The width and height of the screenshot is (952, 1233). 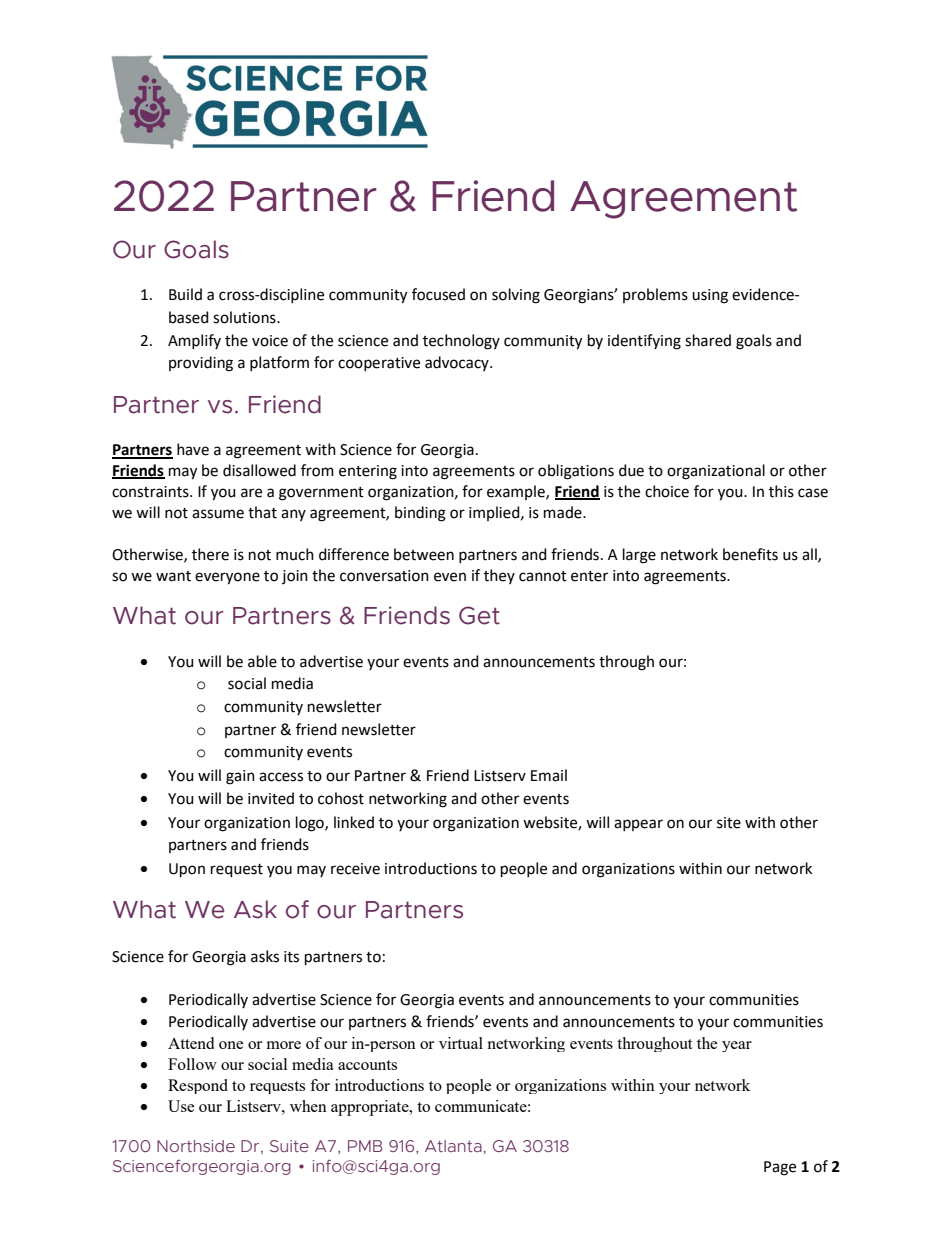 I want to click on Suite, so click(x=289, y=1146).
